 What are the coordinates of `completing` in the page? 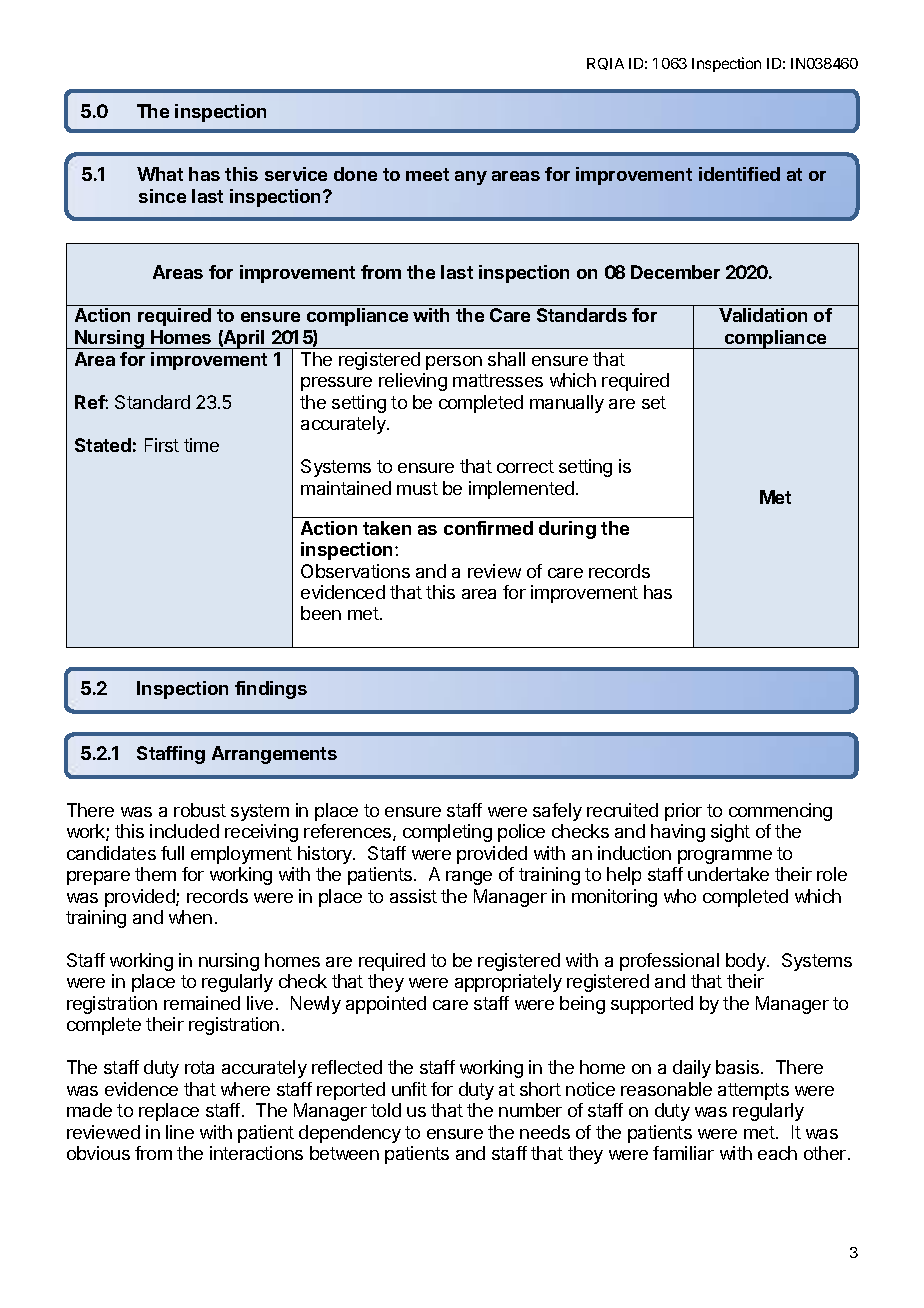 It's located at (447, 833).
